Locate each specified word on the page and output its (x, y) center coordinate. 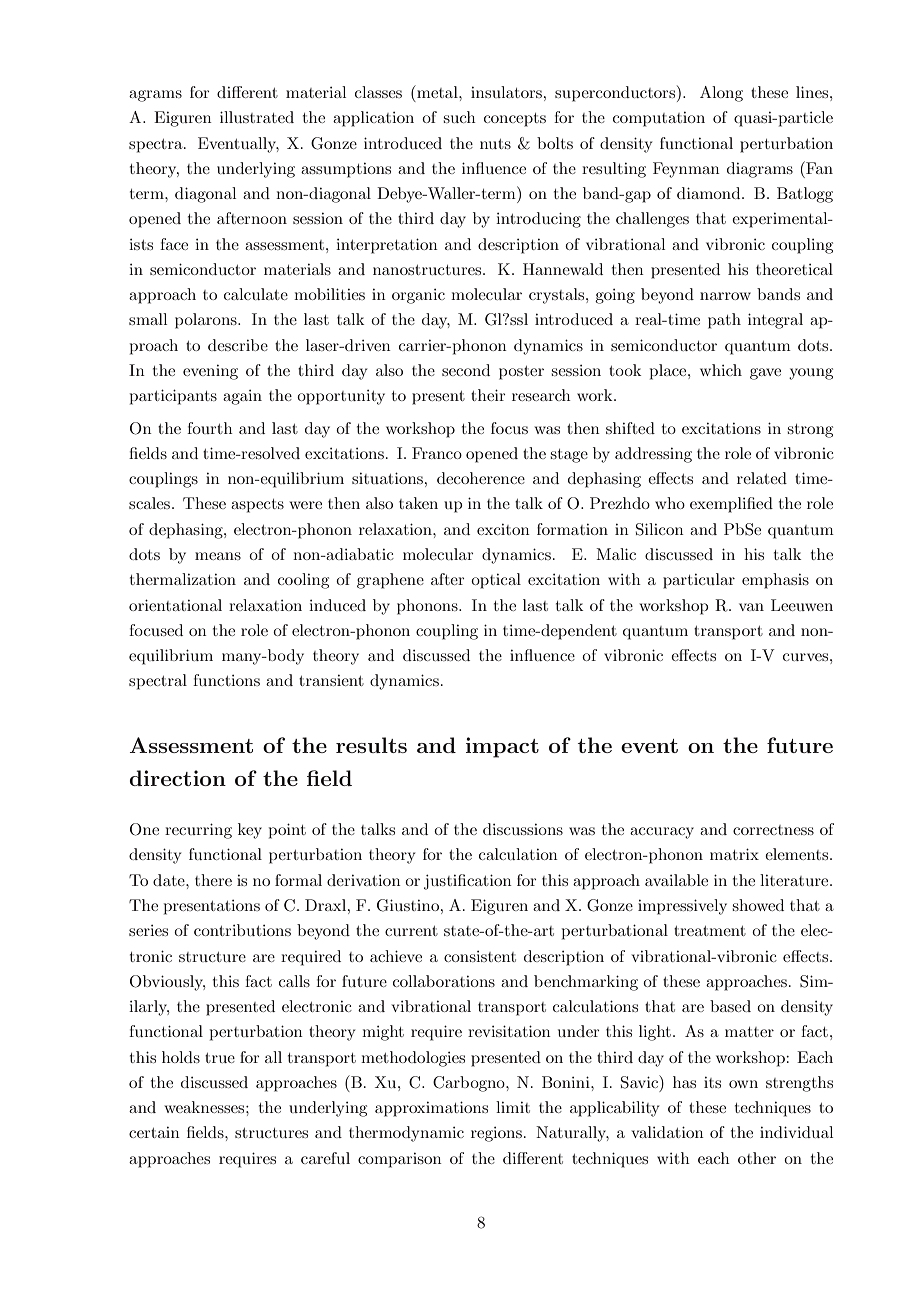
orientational (175, 605)
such (459, 117)
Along (721, 94)
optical (496, 581)
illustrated (257, 117)
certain (154, 1132)
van (751, 607)
